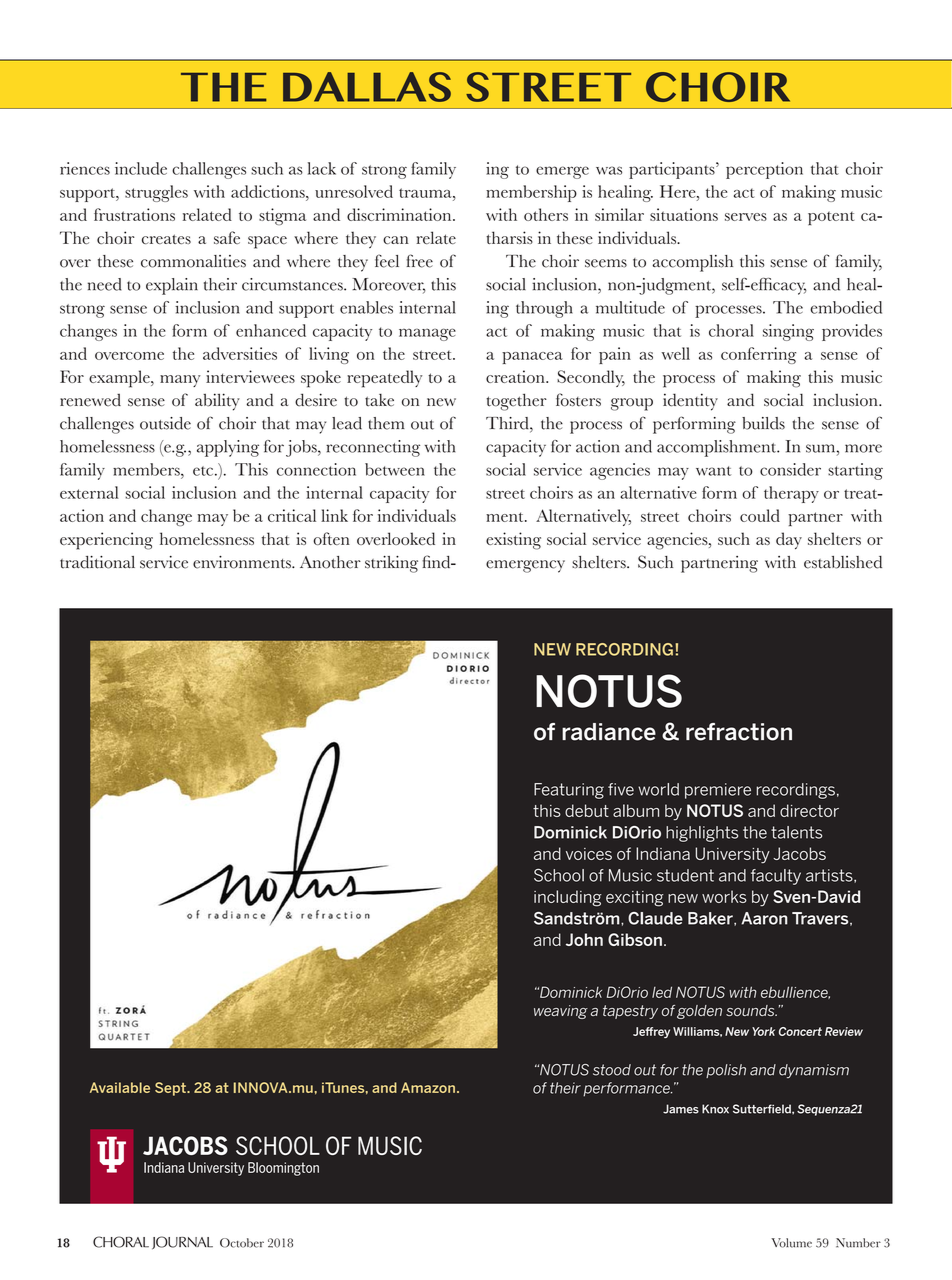  I want to click on School, so click(559, 875).
